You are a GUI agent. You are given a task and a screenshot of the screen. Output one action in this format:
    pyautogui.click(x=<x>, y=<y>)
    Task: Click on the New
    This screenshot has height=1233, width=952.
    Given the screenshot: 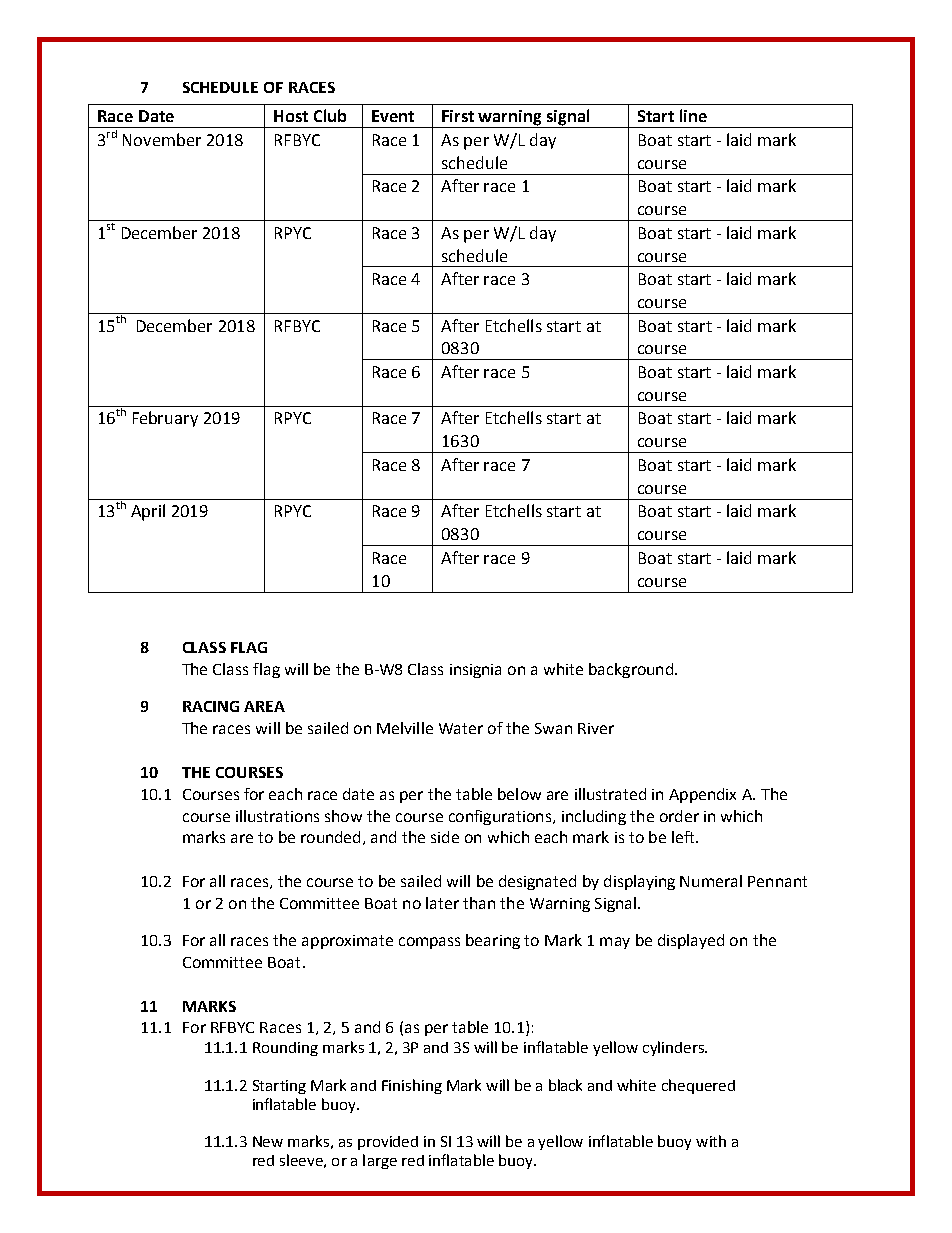 What is the action you would take?
    pyautogui.click(x=268, y=1141)
